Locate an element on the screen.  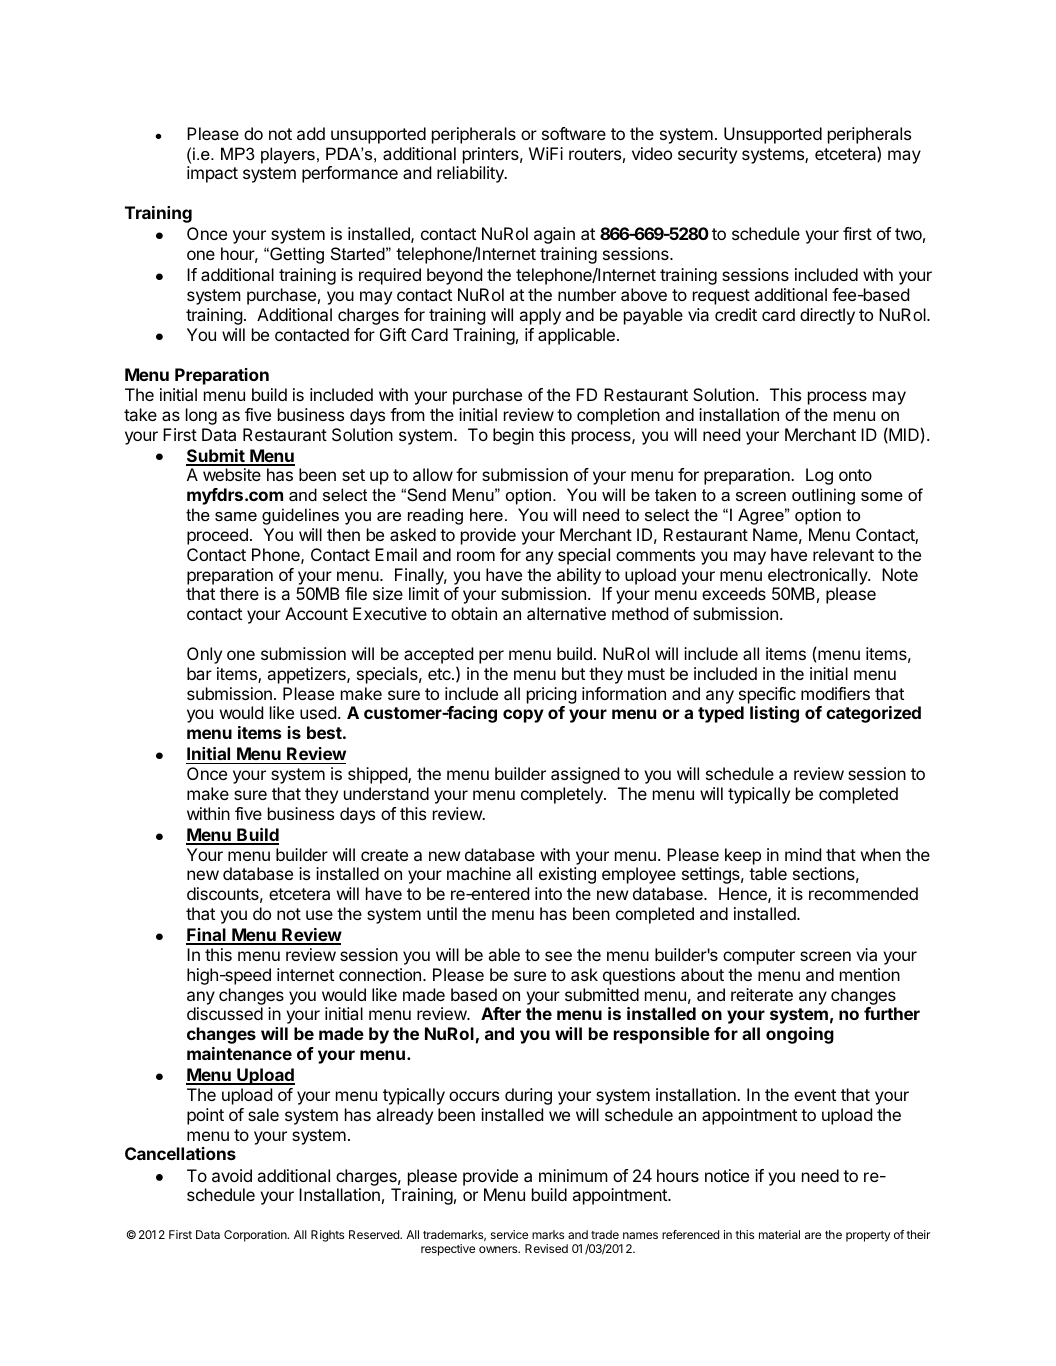
players is located at coordinates (288, 155).
